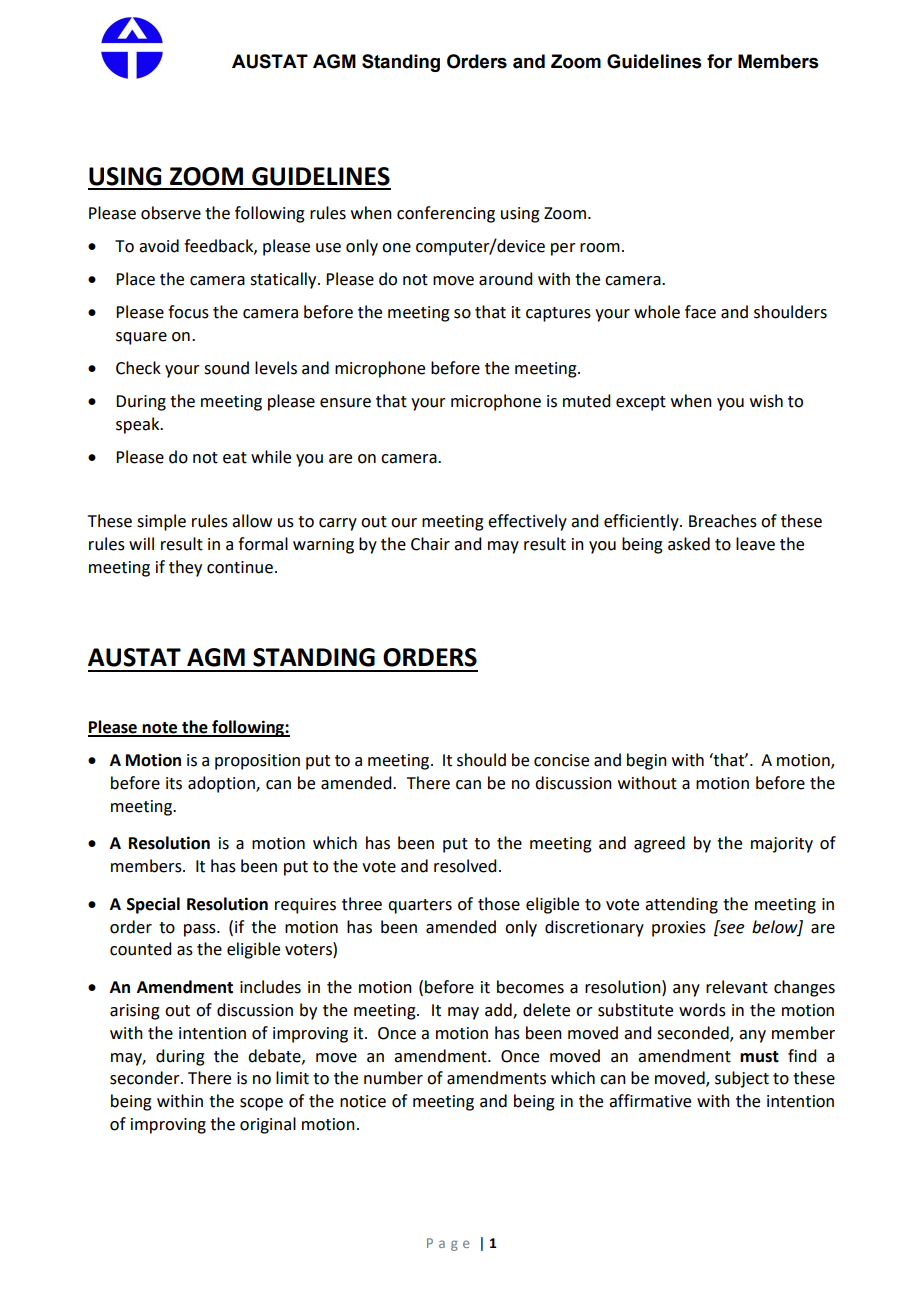  I want to click on note, so click(160, 729).
